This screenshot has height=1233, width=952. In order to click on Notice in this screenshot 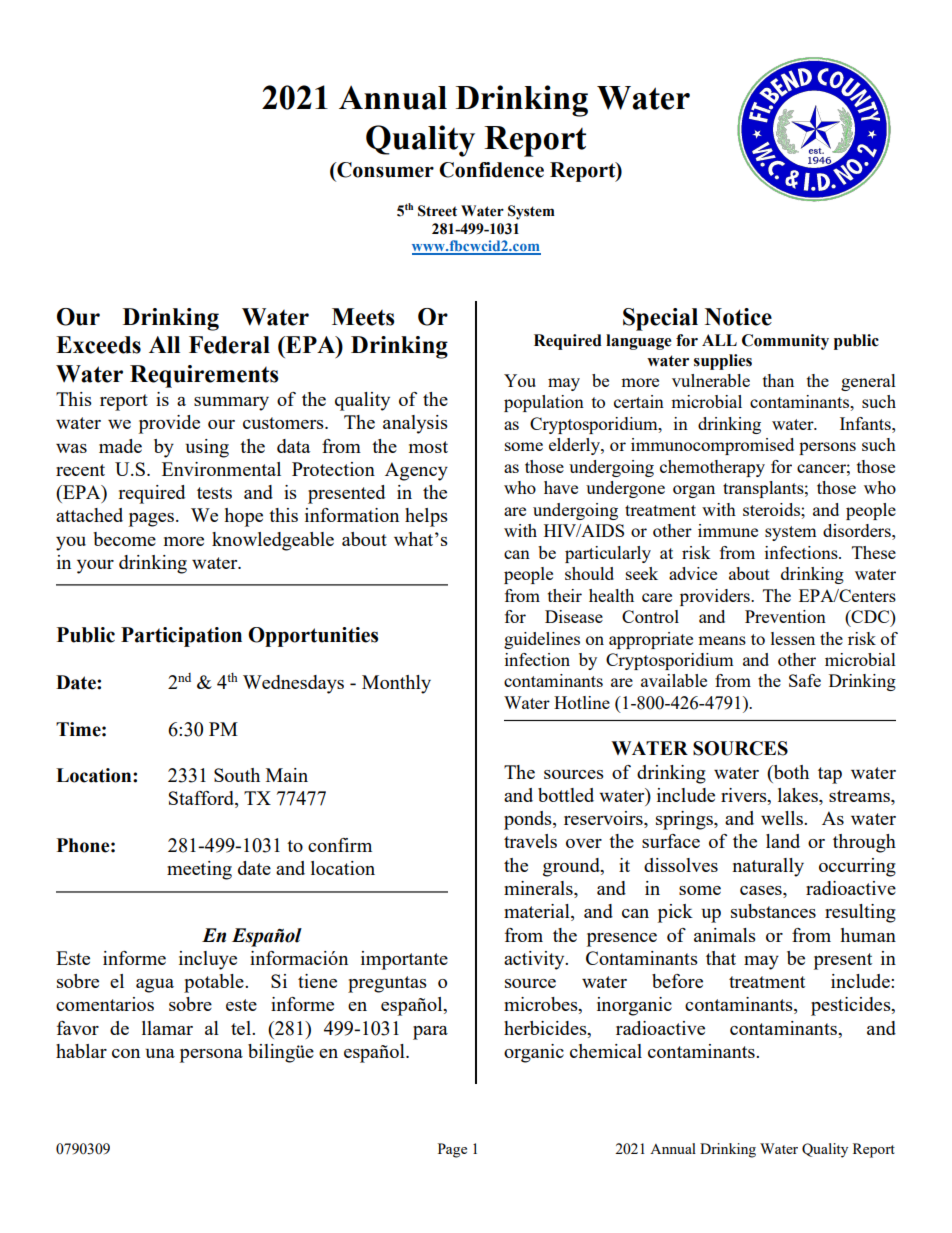, I will do `click(738, 317)`.
